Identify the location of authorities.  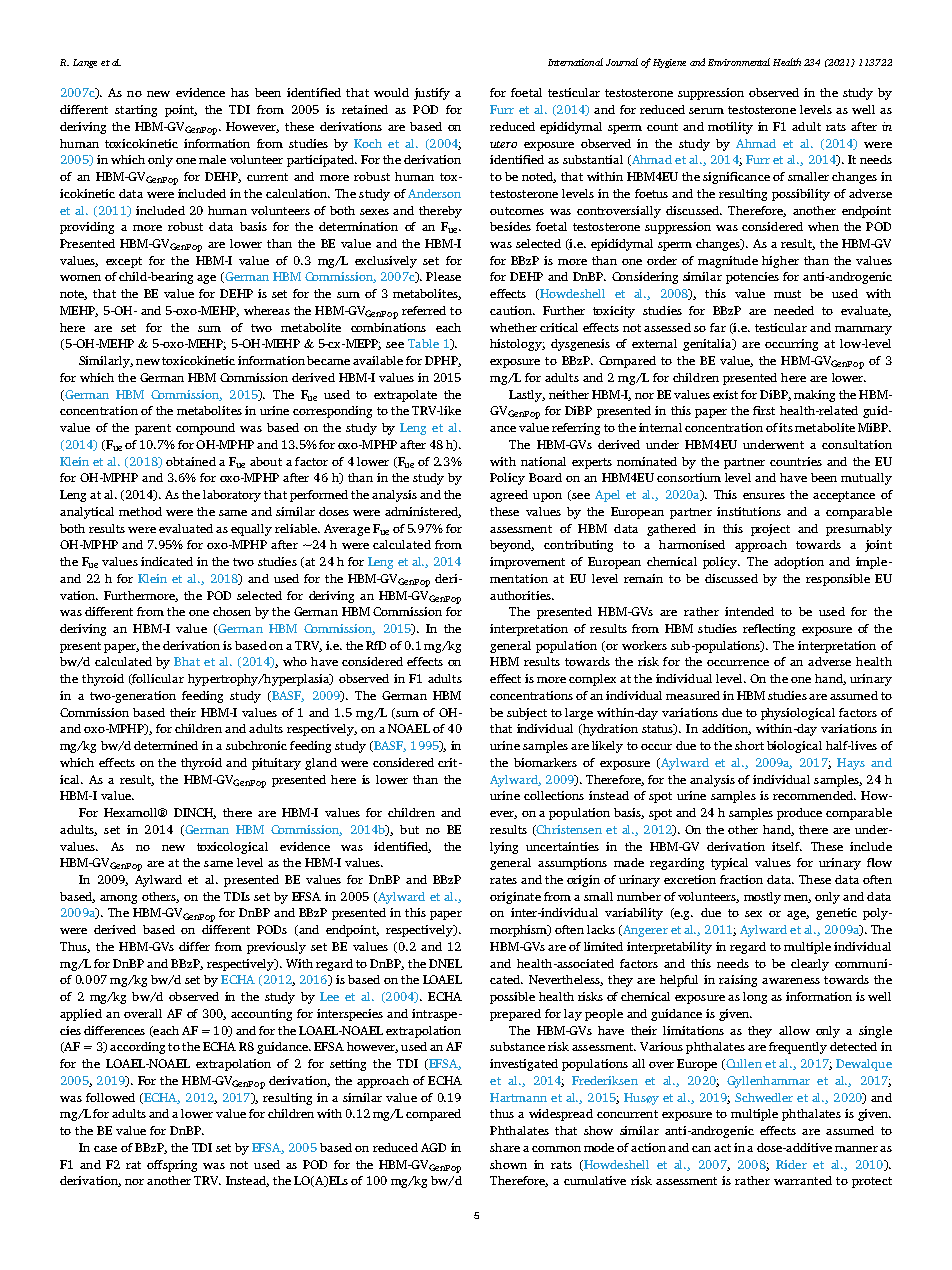
(521, 595).
